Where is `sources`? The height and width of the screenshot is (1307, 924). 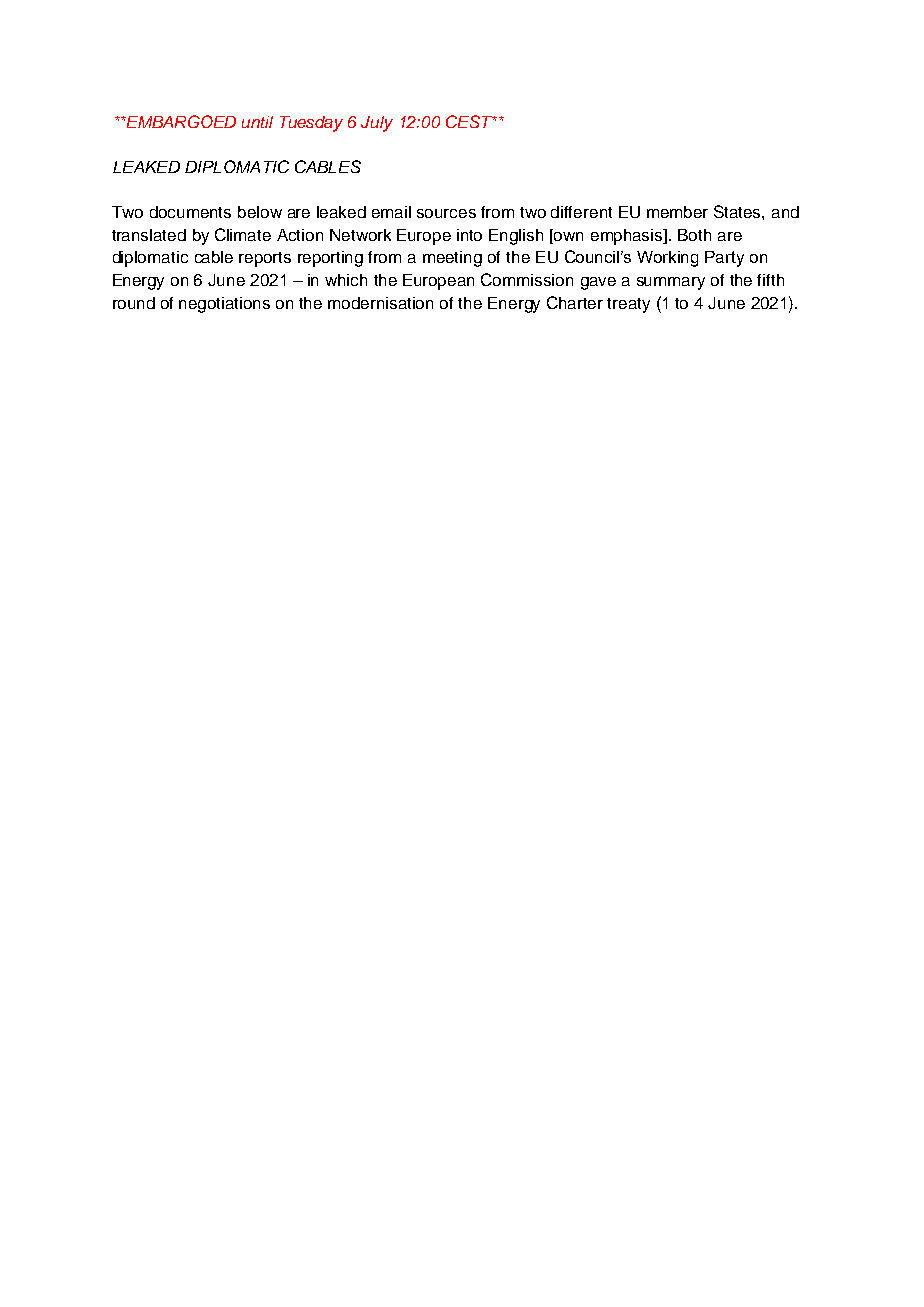
sources is located at coordinates (446, 213).
